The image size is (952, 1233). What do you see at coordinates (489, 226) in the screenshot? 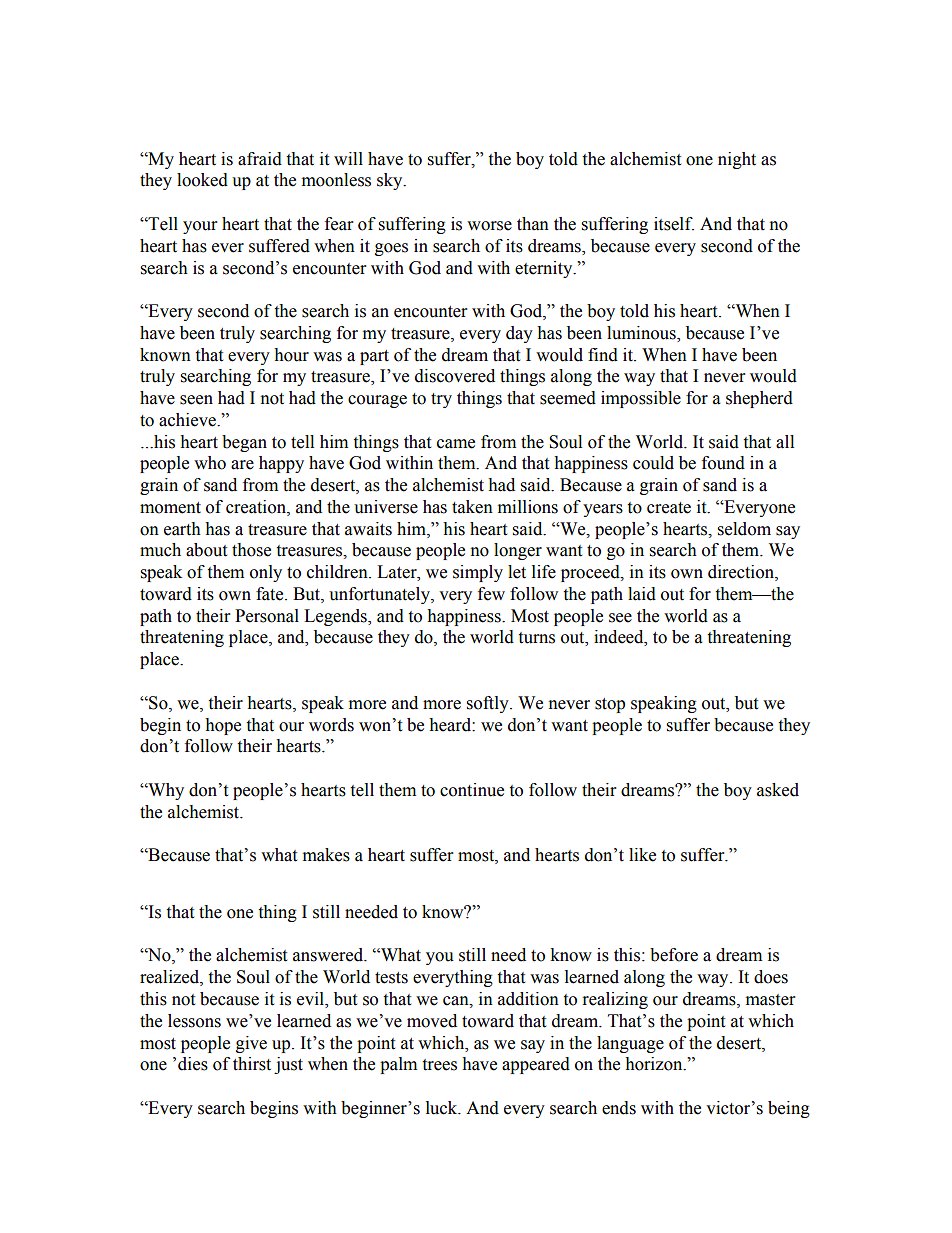
I see `worse` at bounding box center [489, 226].
